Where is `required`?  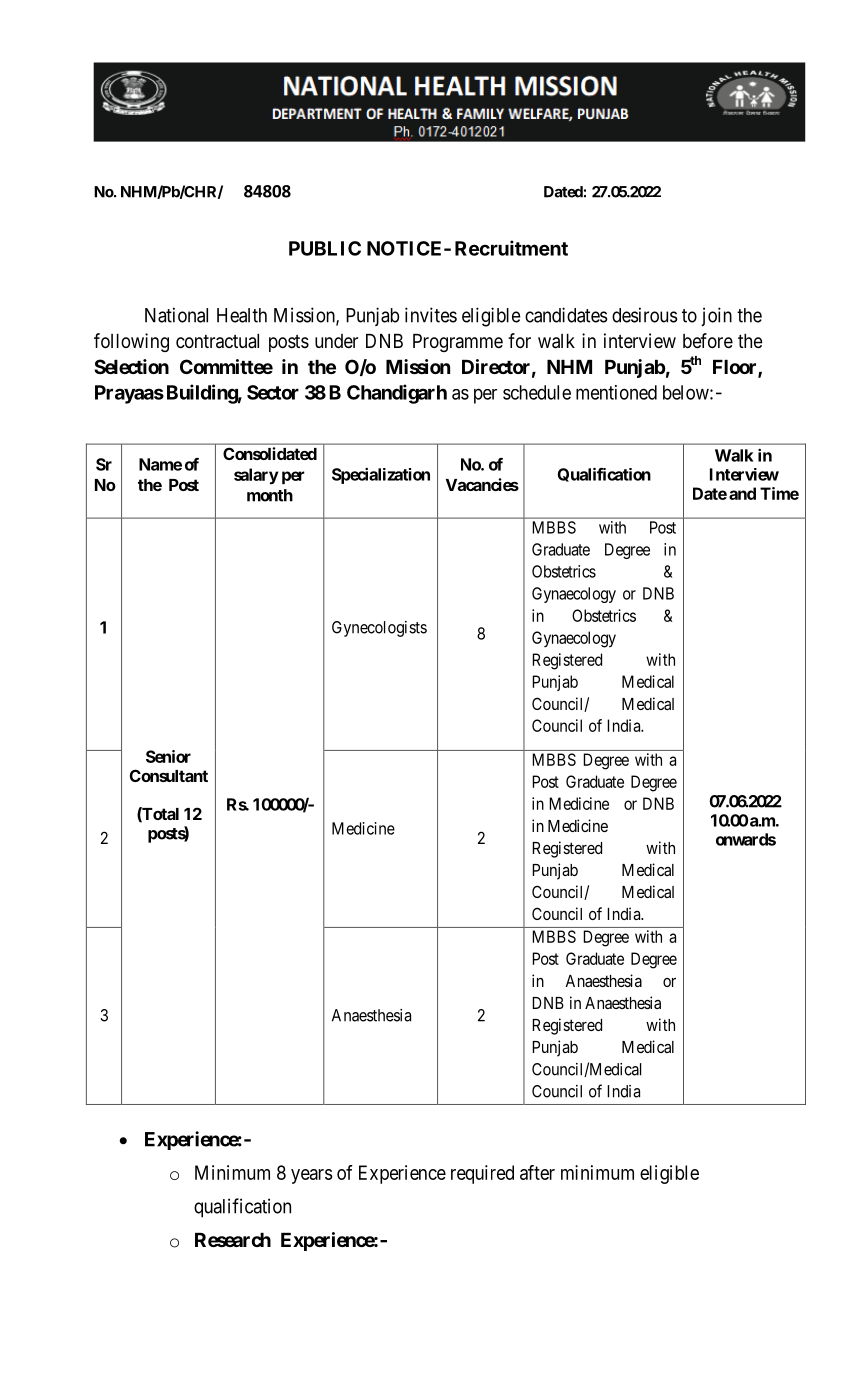
required is located at coordinates (482, 1174).
